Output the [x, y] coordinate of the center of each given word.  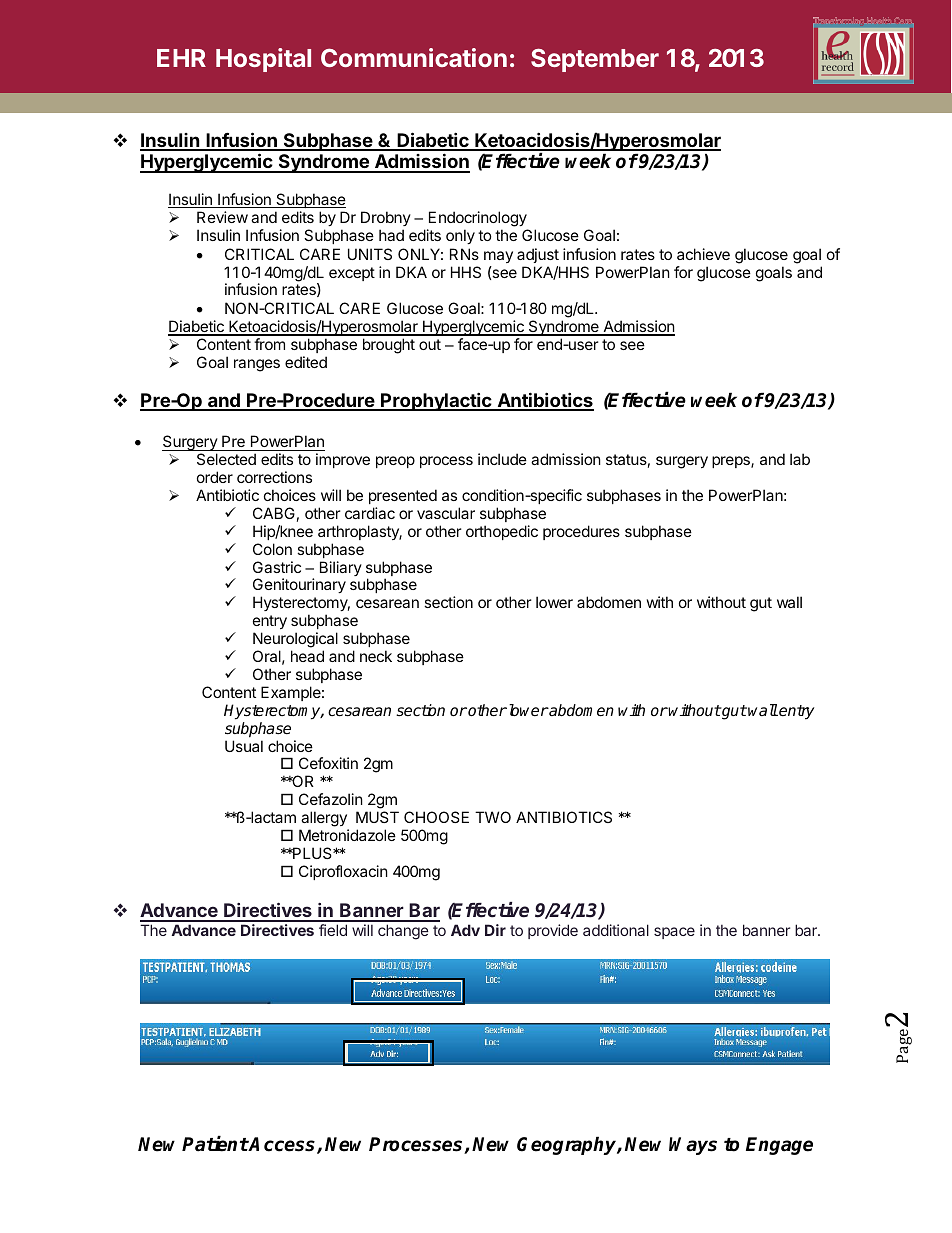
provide [553, 931]
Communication [414, 57]
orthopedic [502, 532]
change [403, 932]
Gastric [277, 567]
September [595, 60]
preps [732, 462]
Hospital [263, 60]
